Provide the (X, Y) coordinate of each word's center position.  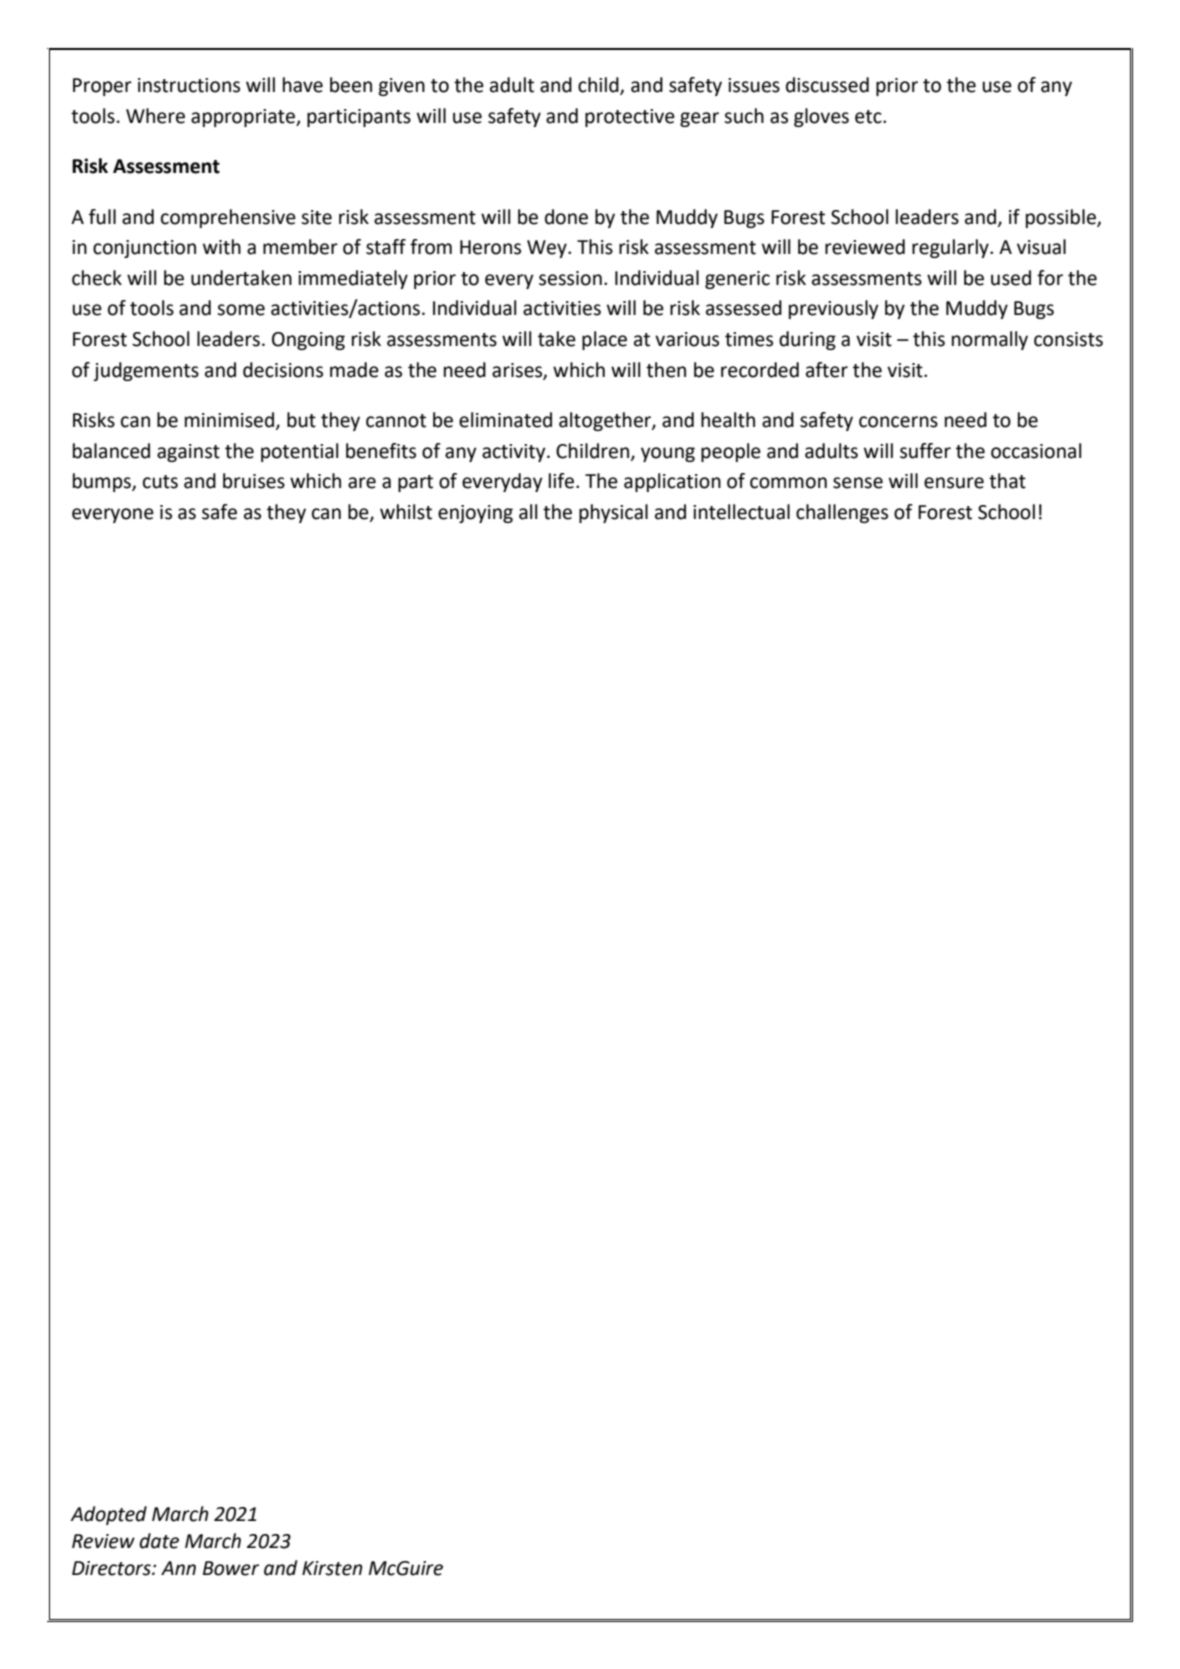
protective (630, 118)
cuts (160, 482)
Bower (231, 1568)
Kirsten (332, 1568)
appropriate (244, 118)
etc (869, 117)
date (159, 1541)
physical (613, 513)
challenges (842, 513)
